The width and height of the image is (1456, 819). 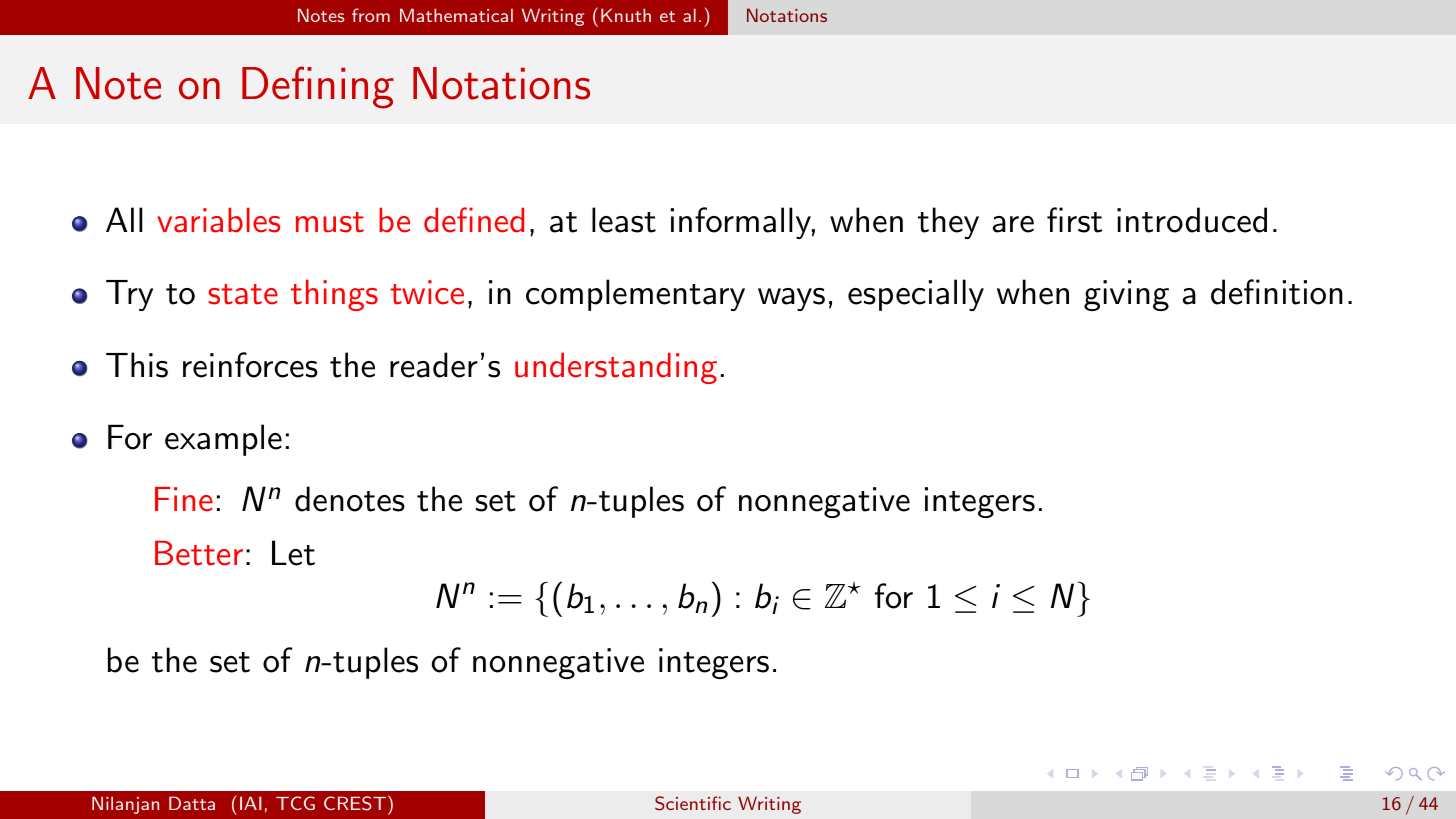 What do you see at coordinates (1126, 295) in the image?
I see `giving` at bounding box center [1126, 295].
